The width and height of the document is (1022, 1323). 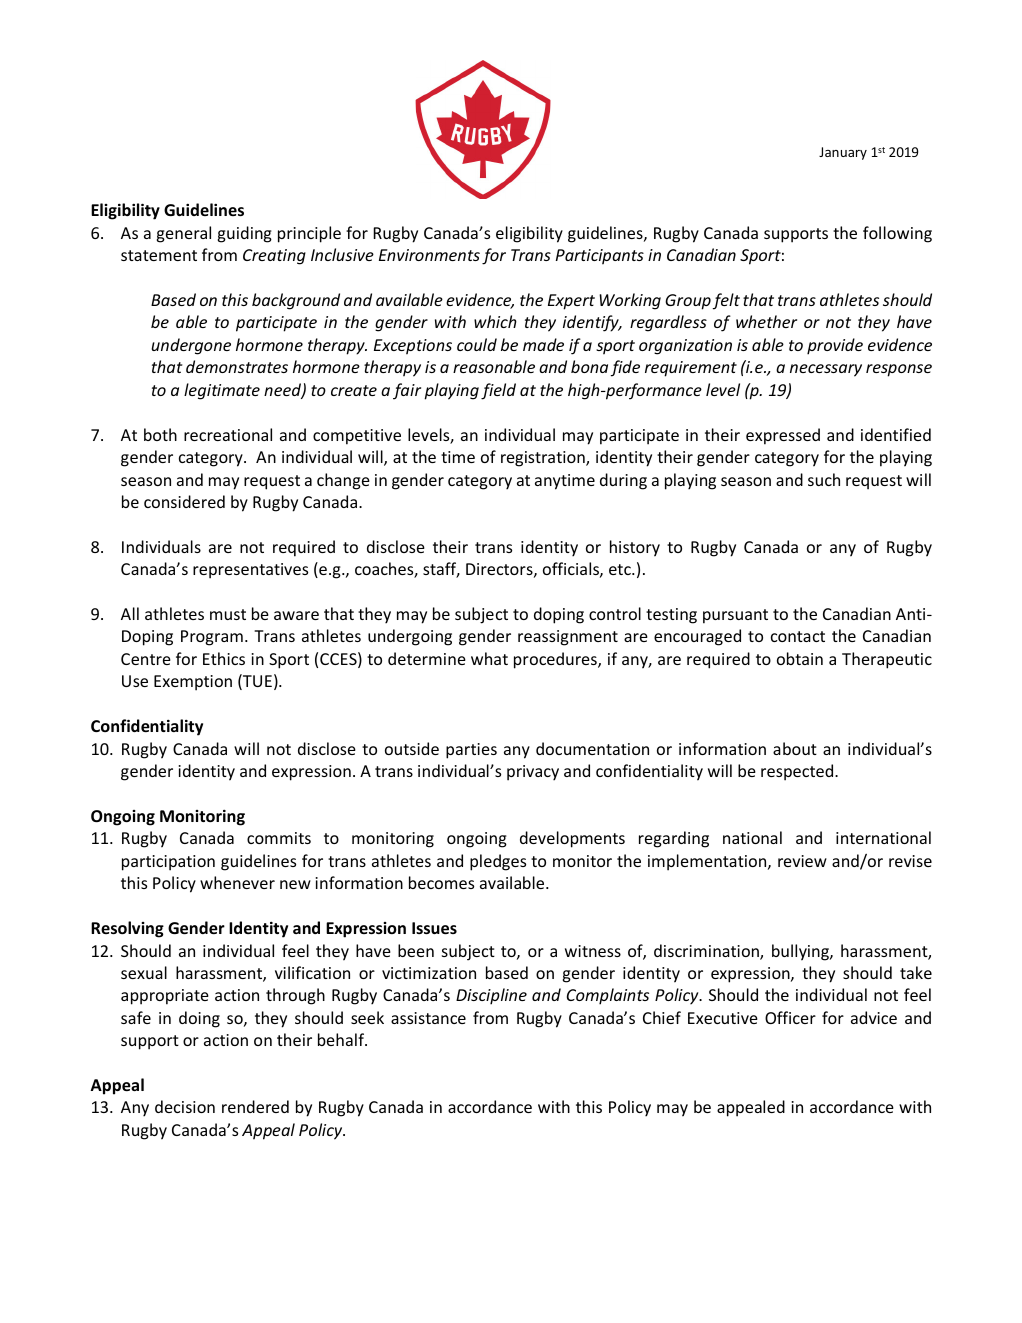 What do you see at coordinates (843, 153) in the document?
I see `January` at bounding box center [843, 153].
